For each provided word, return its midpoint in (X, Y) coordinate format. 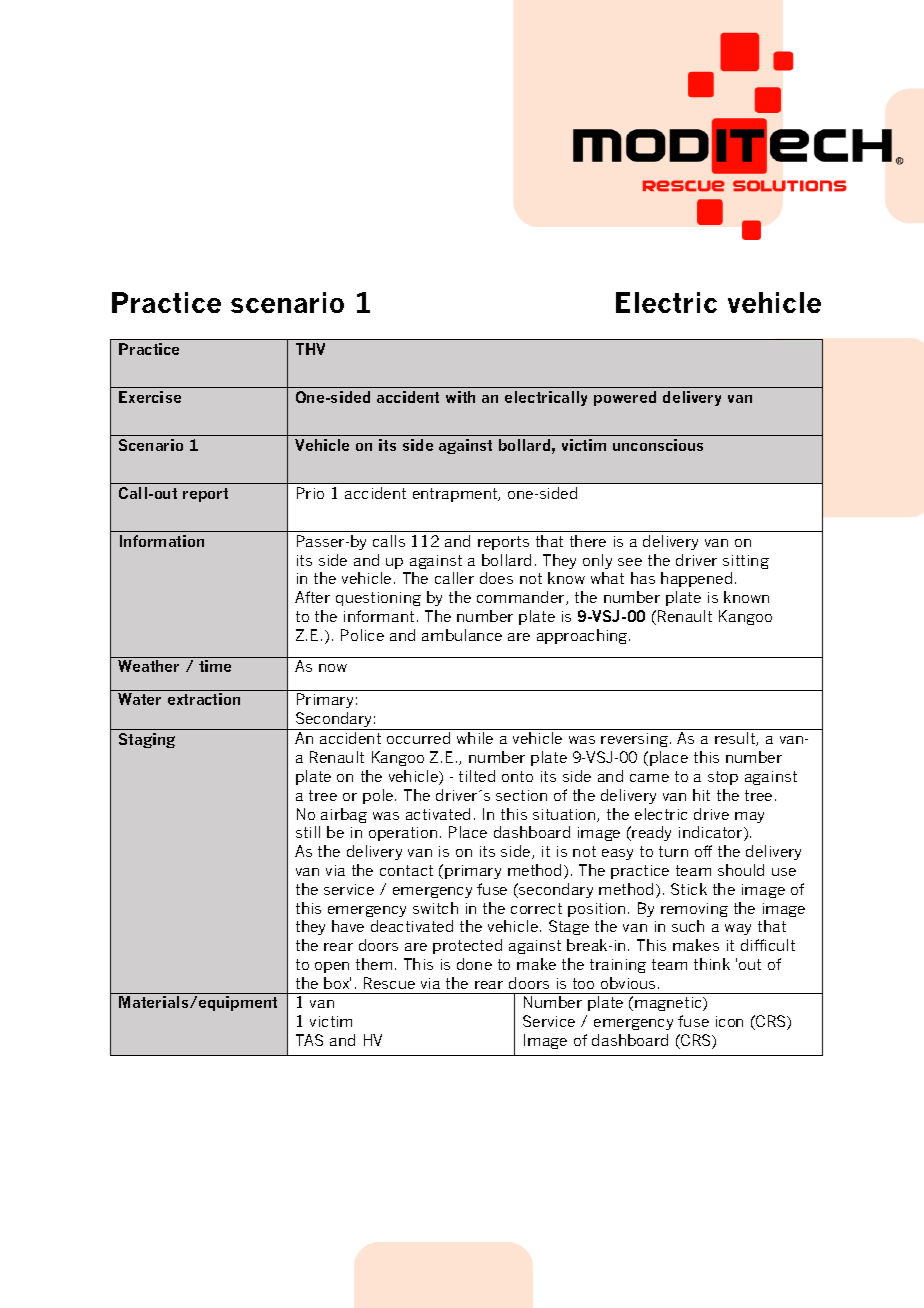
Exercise (150, 397)
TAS (309, 1040)
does (496, 578)
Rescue (389, 983)
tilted (477, 776)
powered (625, 398)
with (460, 397)
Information (162, 541)
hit (701, 795)
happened (696, 579)
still (308, 832)
